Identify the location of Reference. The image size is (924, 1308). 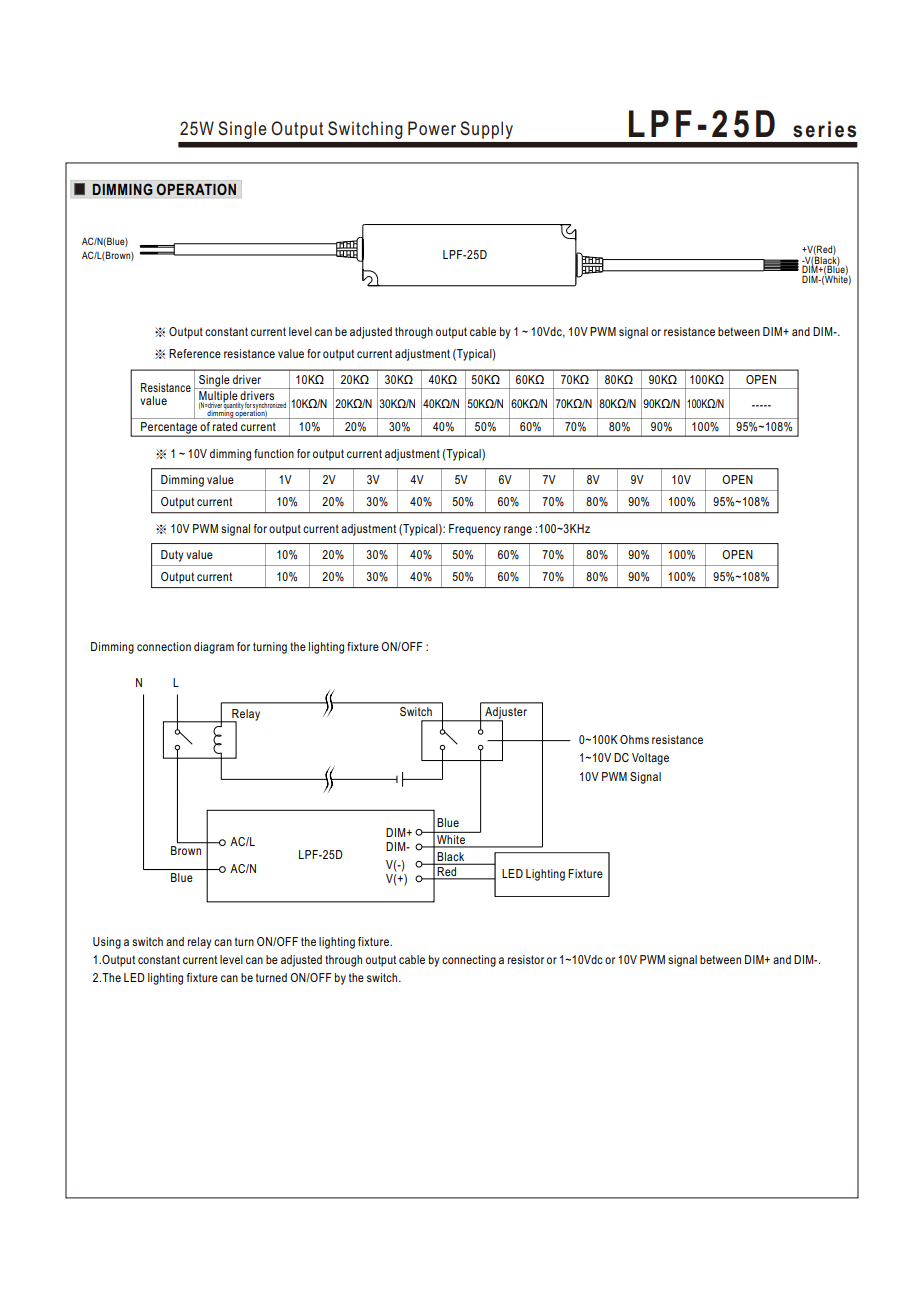
(195, 353).
